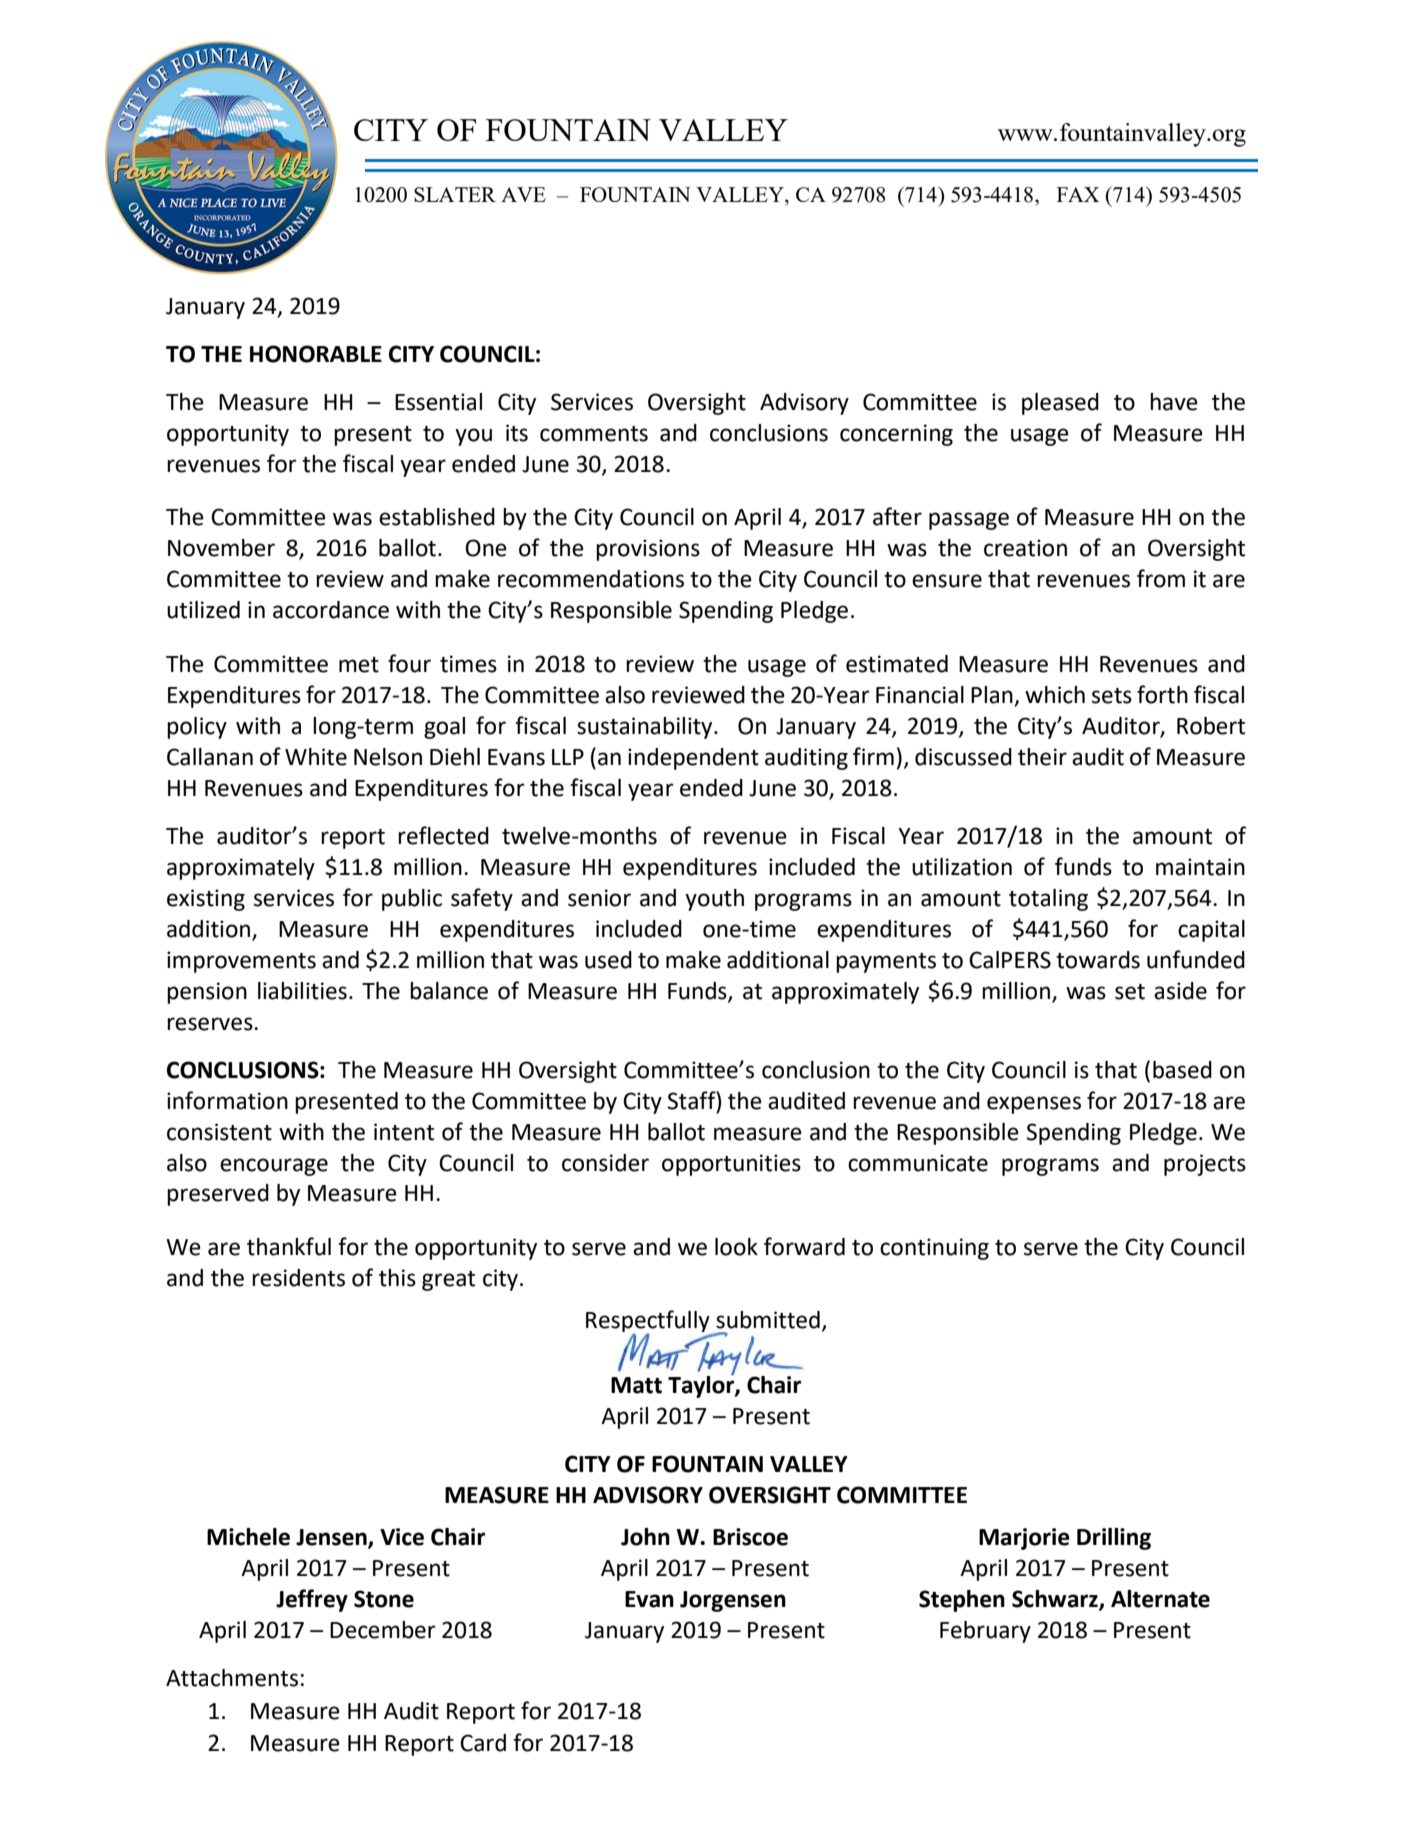 The width and height of the screenshot is (1412, 1828). What do you see at coordinates (1056, 1600) in the screenshot?
I see `Schwarz` at bounding box center [1056, 1600].
